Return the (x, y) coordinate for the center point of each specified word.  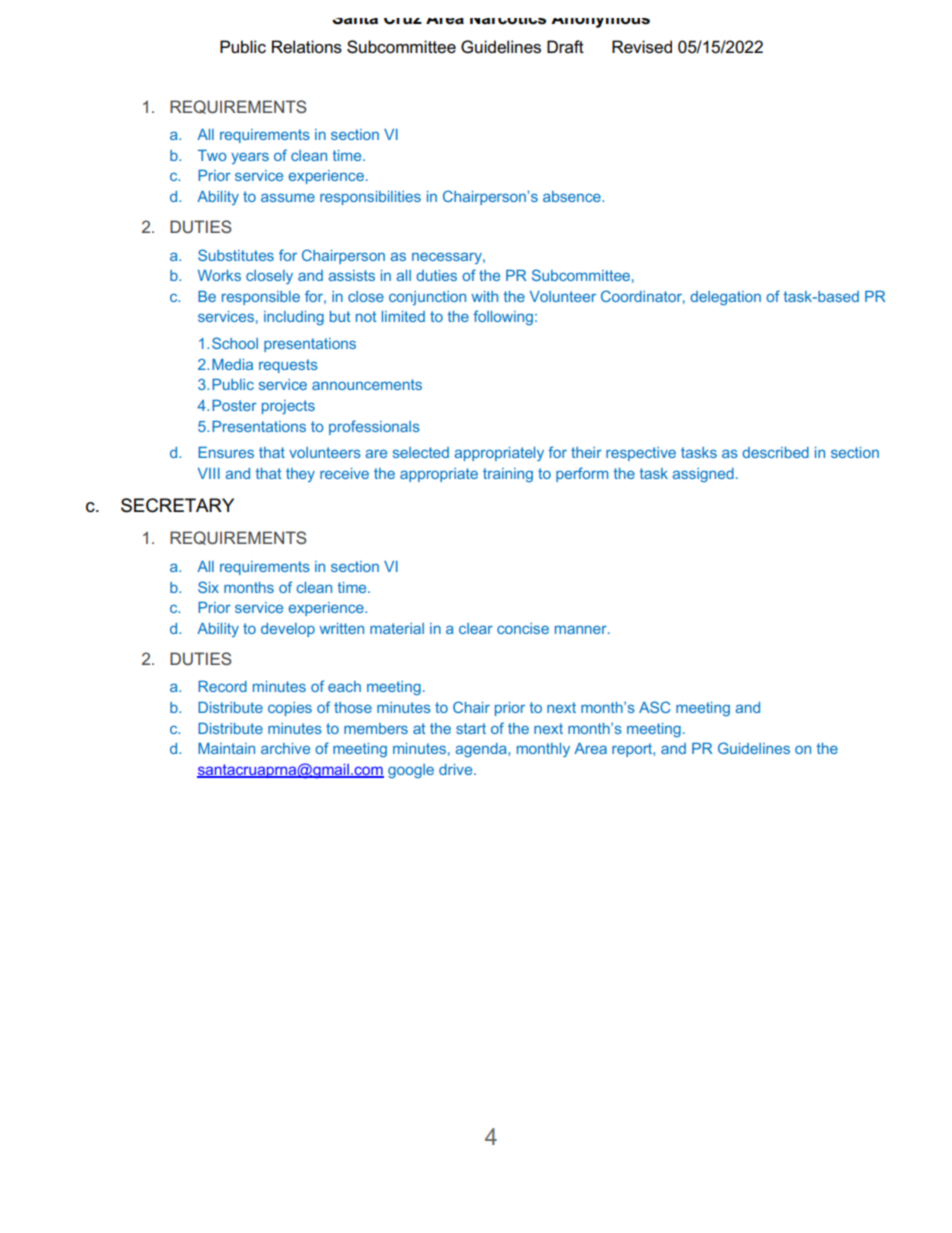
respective (641, 454)
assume (288, 197)
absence (573, 196)
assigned (703, 475)
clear (476, 628)
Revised (642, 47)
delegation (725, 298)
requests (288, 366)
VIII (209, 473)
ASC (655, 707)
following (503, 317)
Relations (307, 47)
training (508, 475)
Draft (565, 46)
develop (288, 630)
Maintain (226, 748)
